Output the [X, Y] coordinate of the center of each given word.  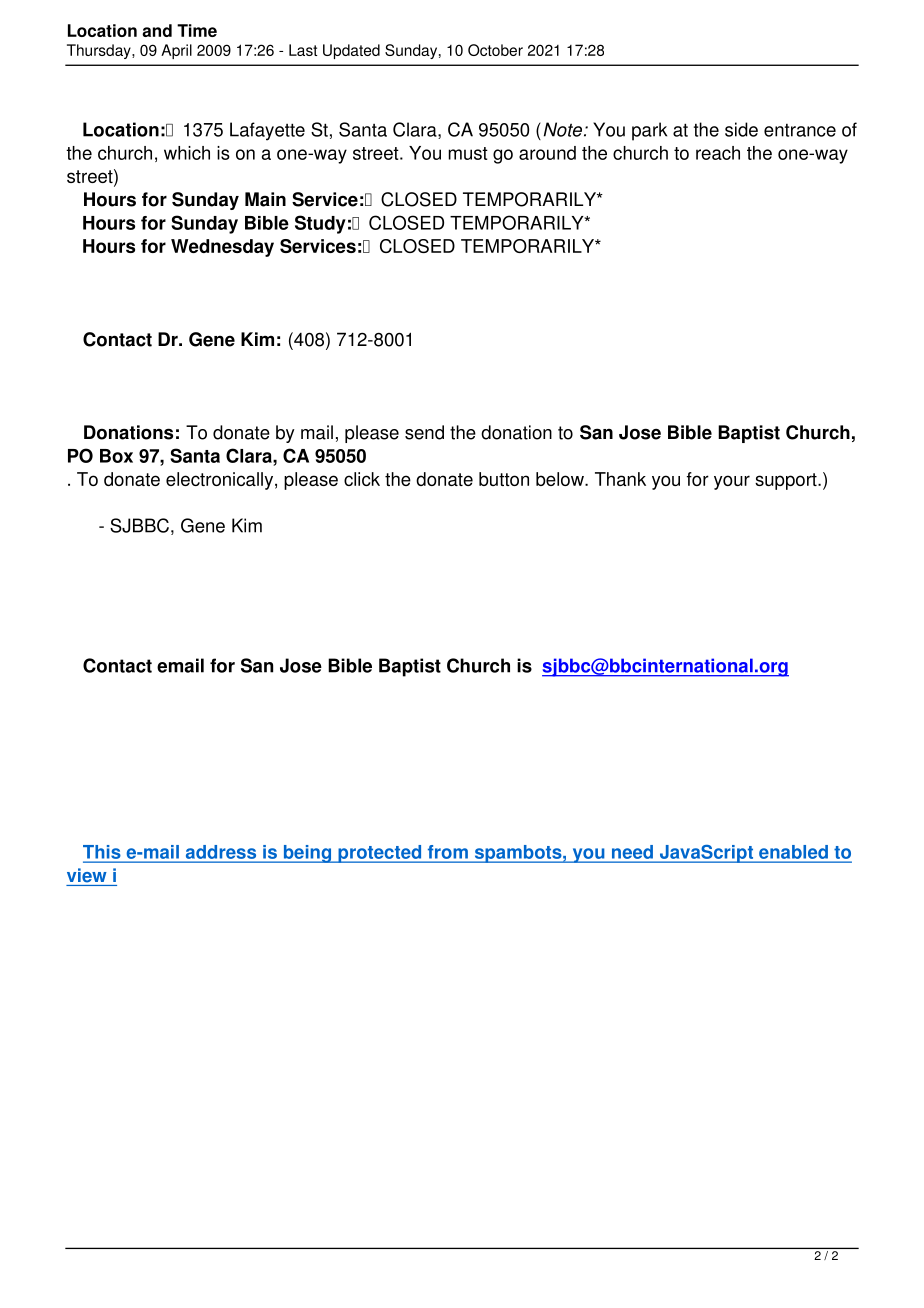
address [221, 852]
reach [718, 153]
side [741, 129]
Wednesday [222, 248]
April [176, 51]
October [495, 50]
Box [116, 456]
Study [320, 224]
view [87, 875]
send [424, 432]
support [787, 481]
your [732, 482]
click [362, 479]
